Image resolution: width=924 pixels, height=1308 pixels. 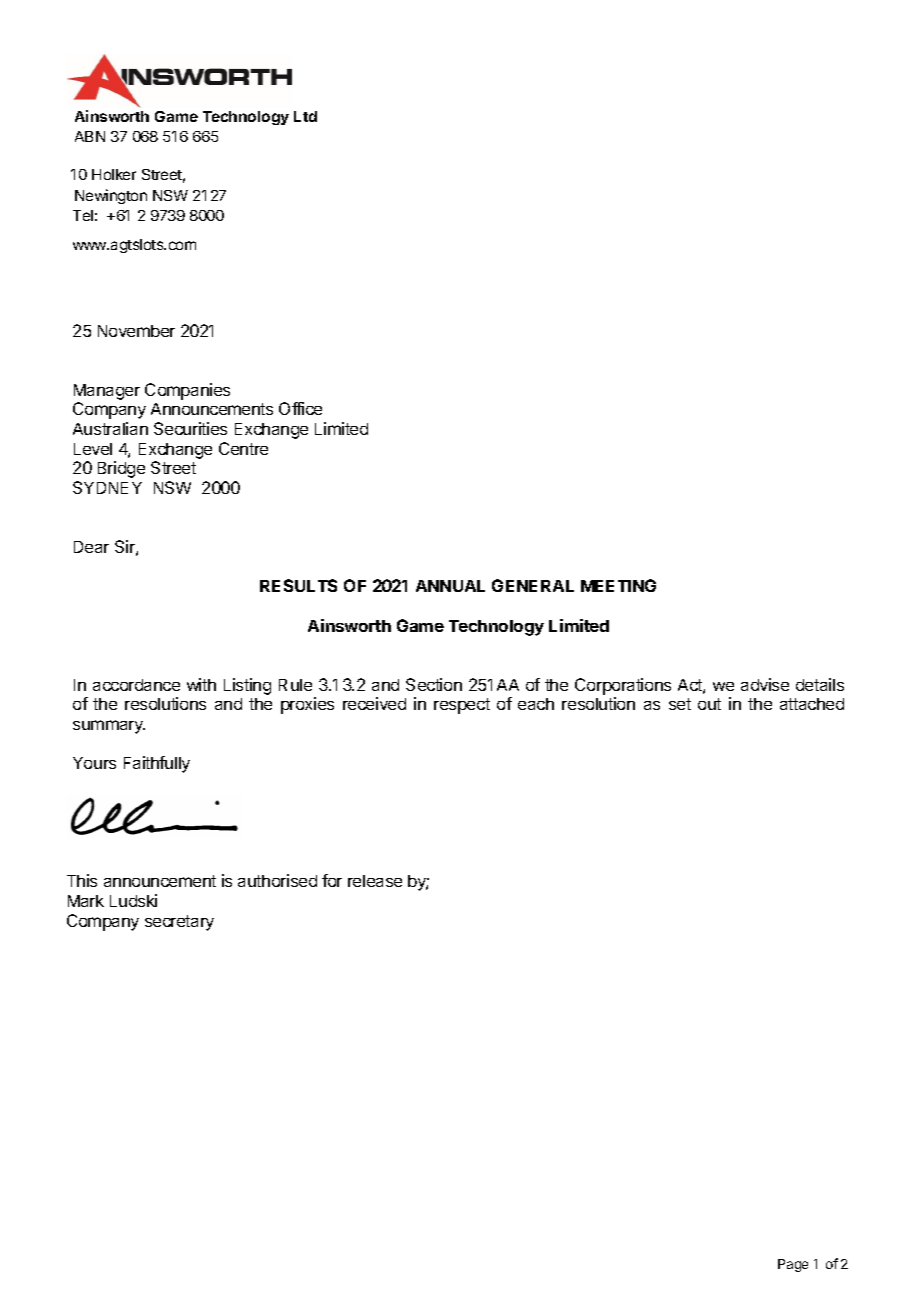 I want to click on Office, so click(x=300, y=408).
